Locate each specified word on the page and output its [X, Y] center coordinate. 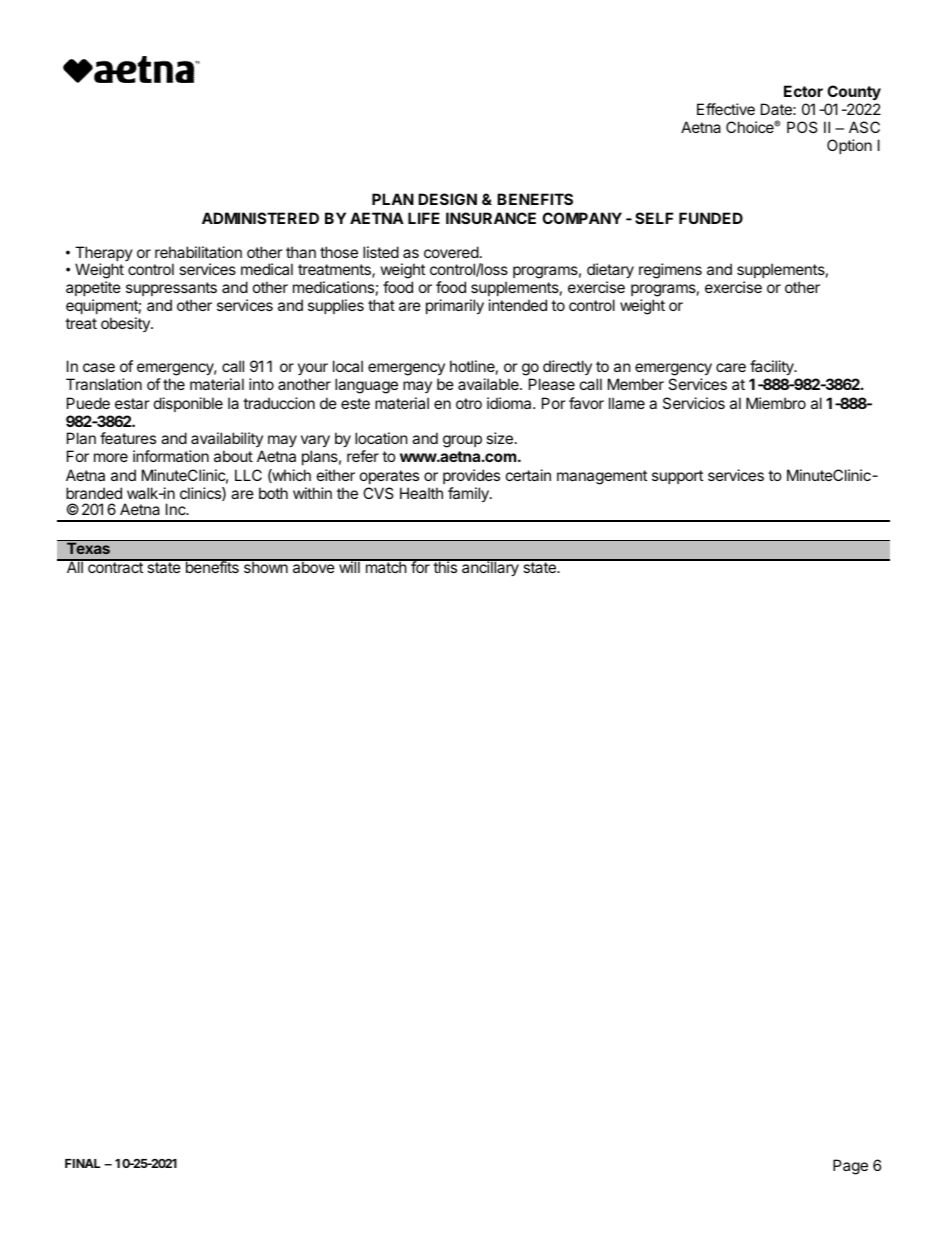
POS [802, 127]
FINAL [82, 1163]
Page [850, 1167]
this [445, 566]
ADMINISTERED [260, 218]
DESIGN [447, 199]
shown [265, 566]
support [677, 477]
